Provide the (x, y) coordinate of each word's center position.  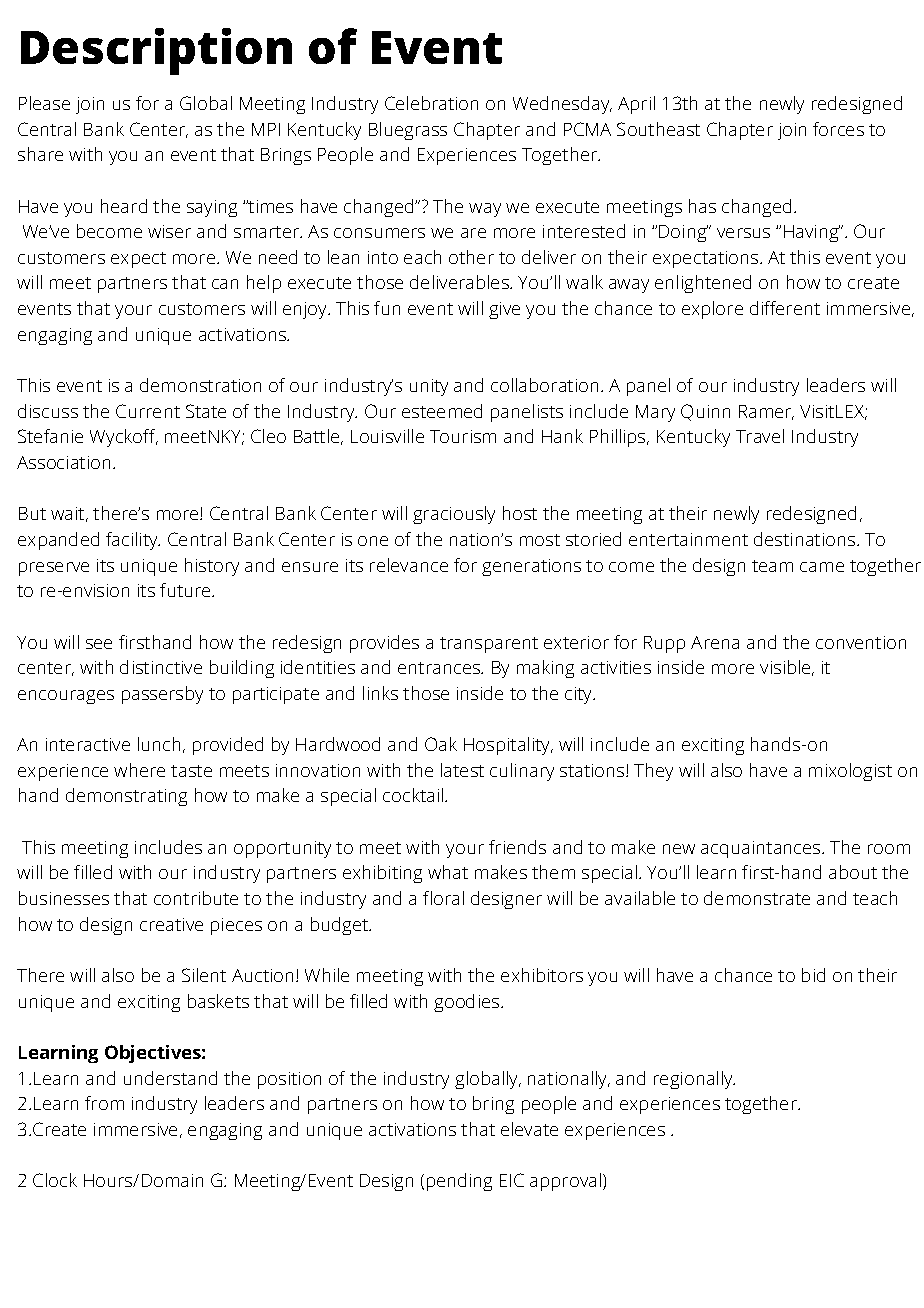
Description (156, 51)
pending (459, 1182)
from (104, 1103)
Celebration (431, 103)
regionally (694, 1080)
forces (838, 129)
